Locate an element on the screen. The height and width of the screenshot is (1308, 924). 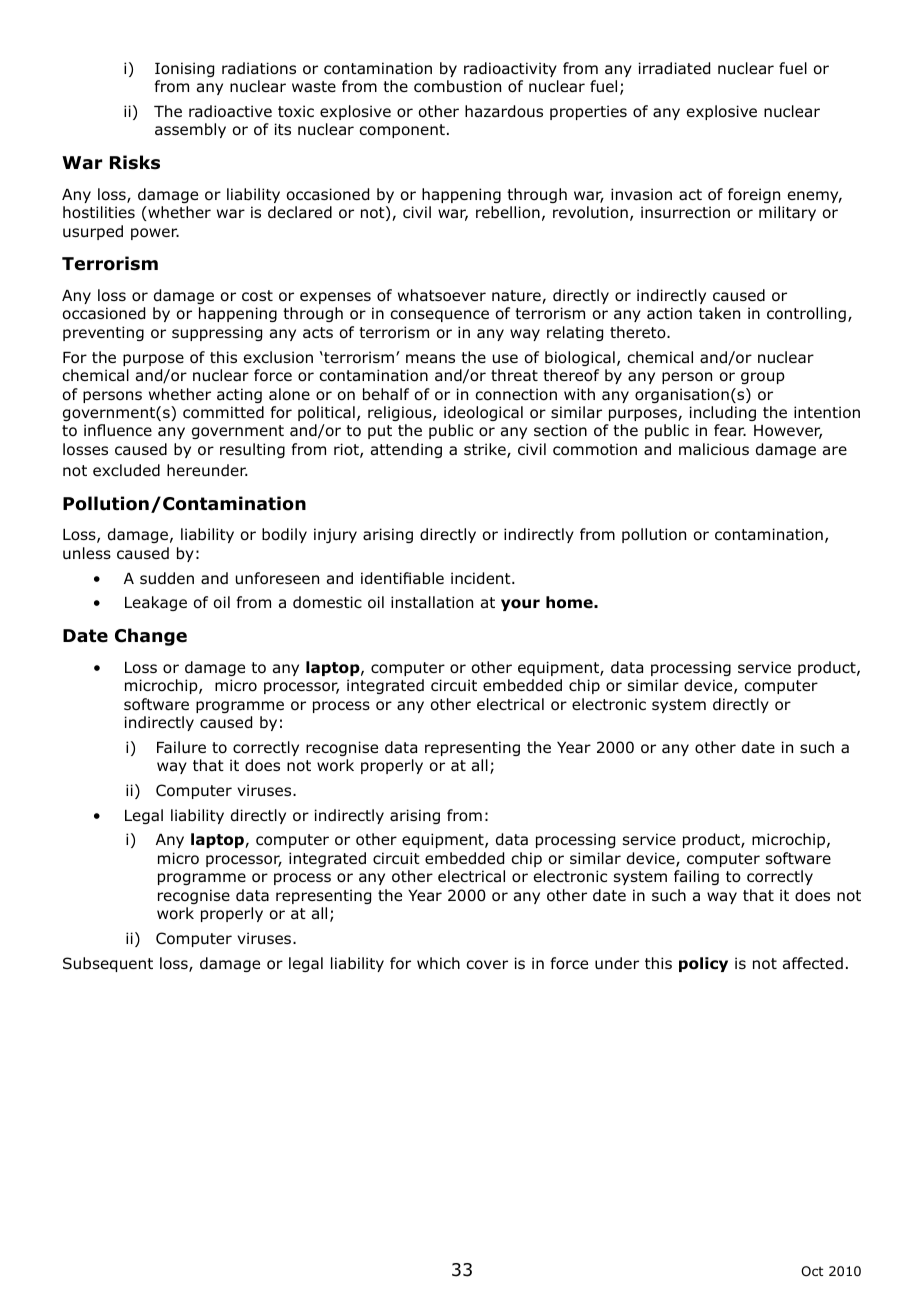
Oct is located at coordinates (812, 1271).
